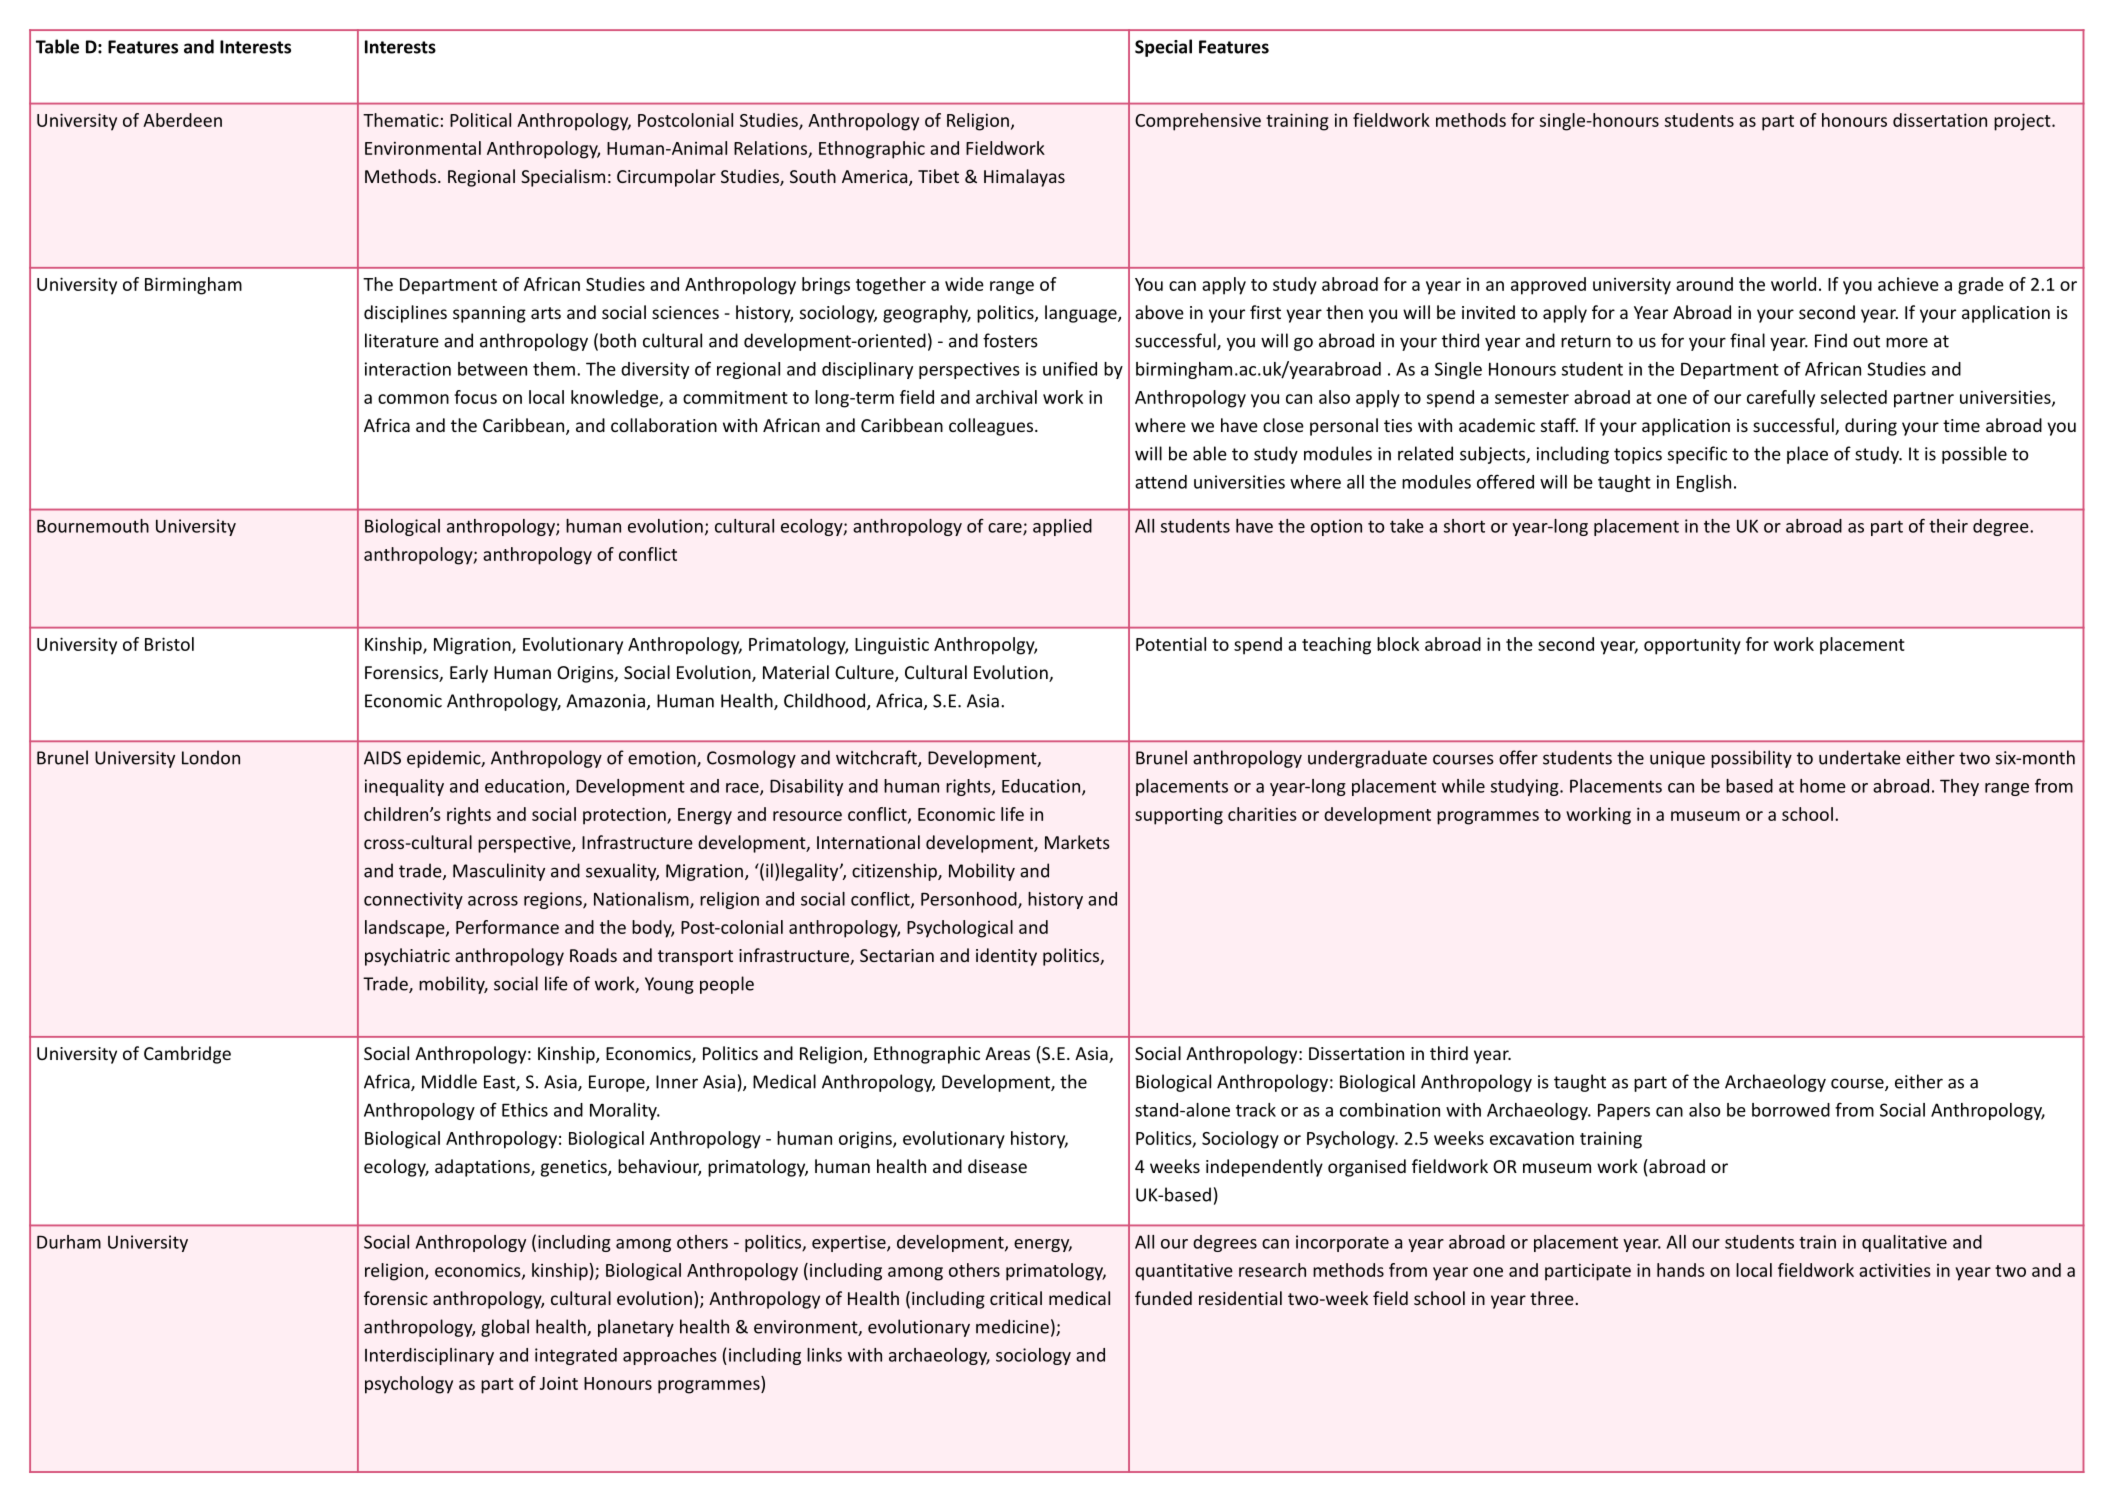  Describe the element at coordinates (505, 1328) in the image. I see `global` at that location.
